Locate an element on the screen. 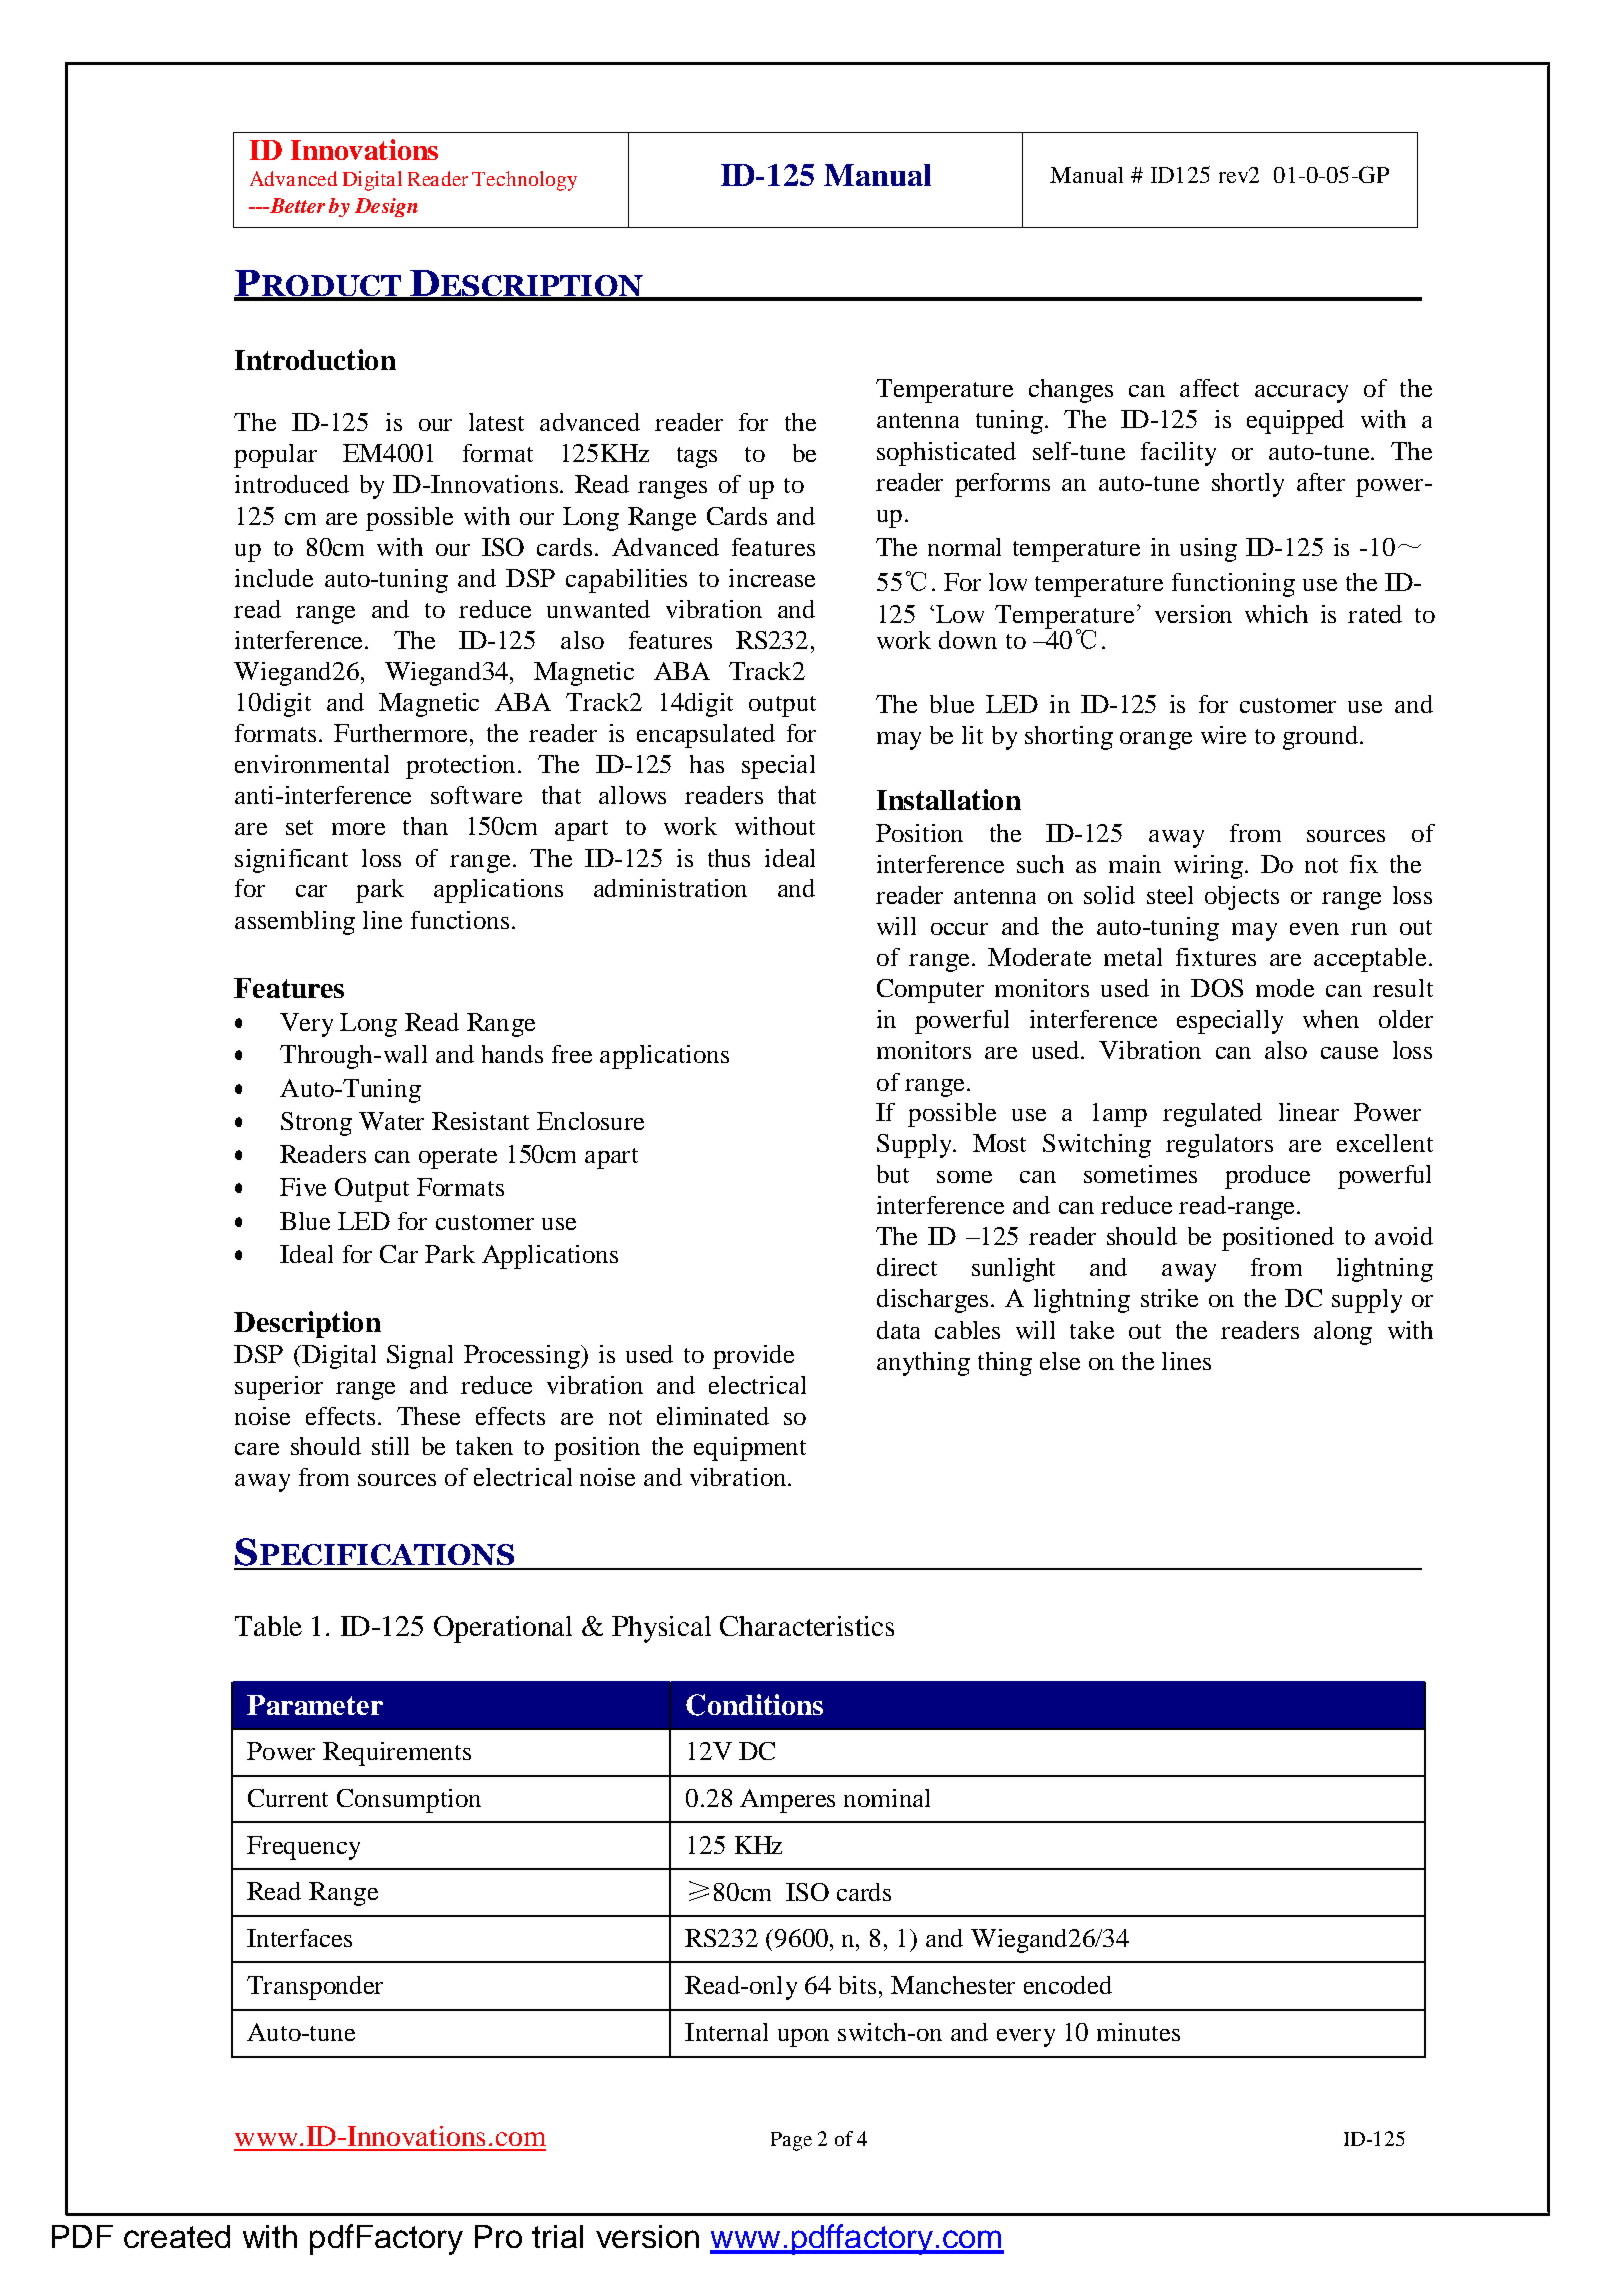  Current is located at coordinates (288, 1798).
